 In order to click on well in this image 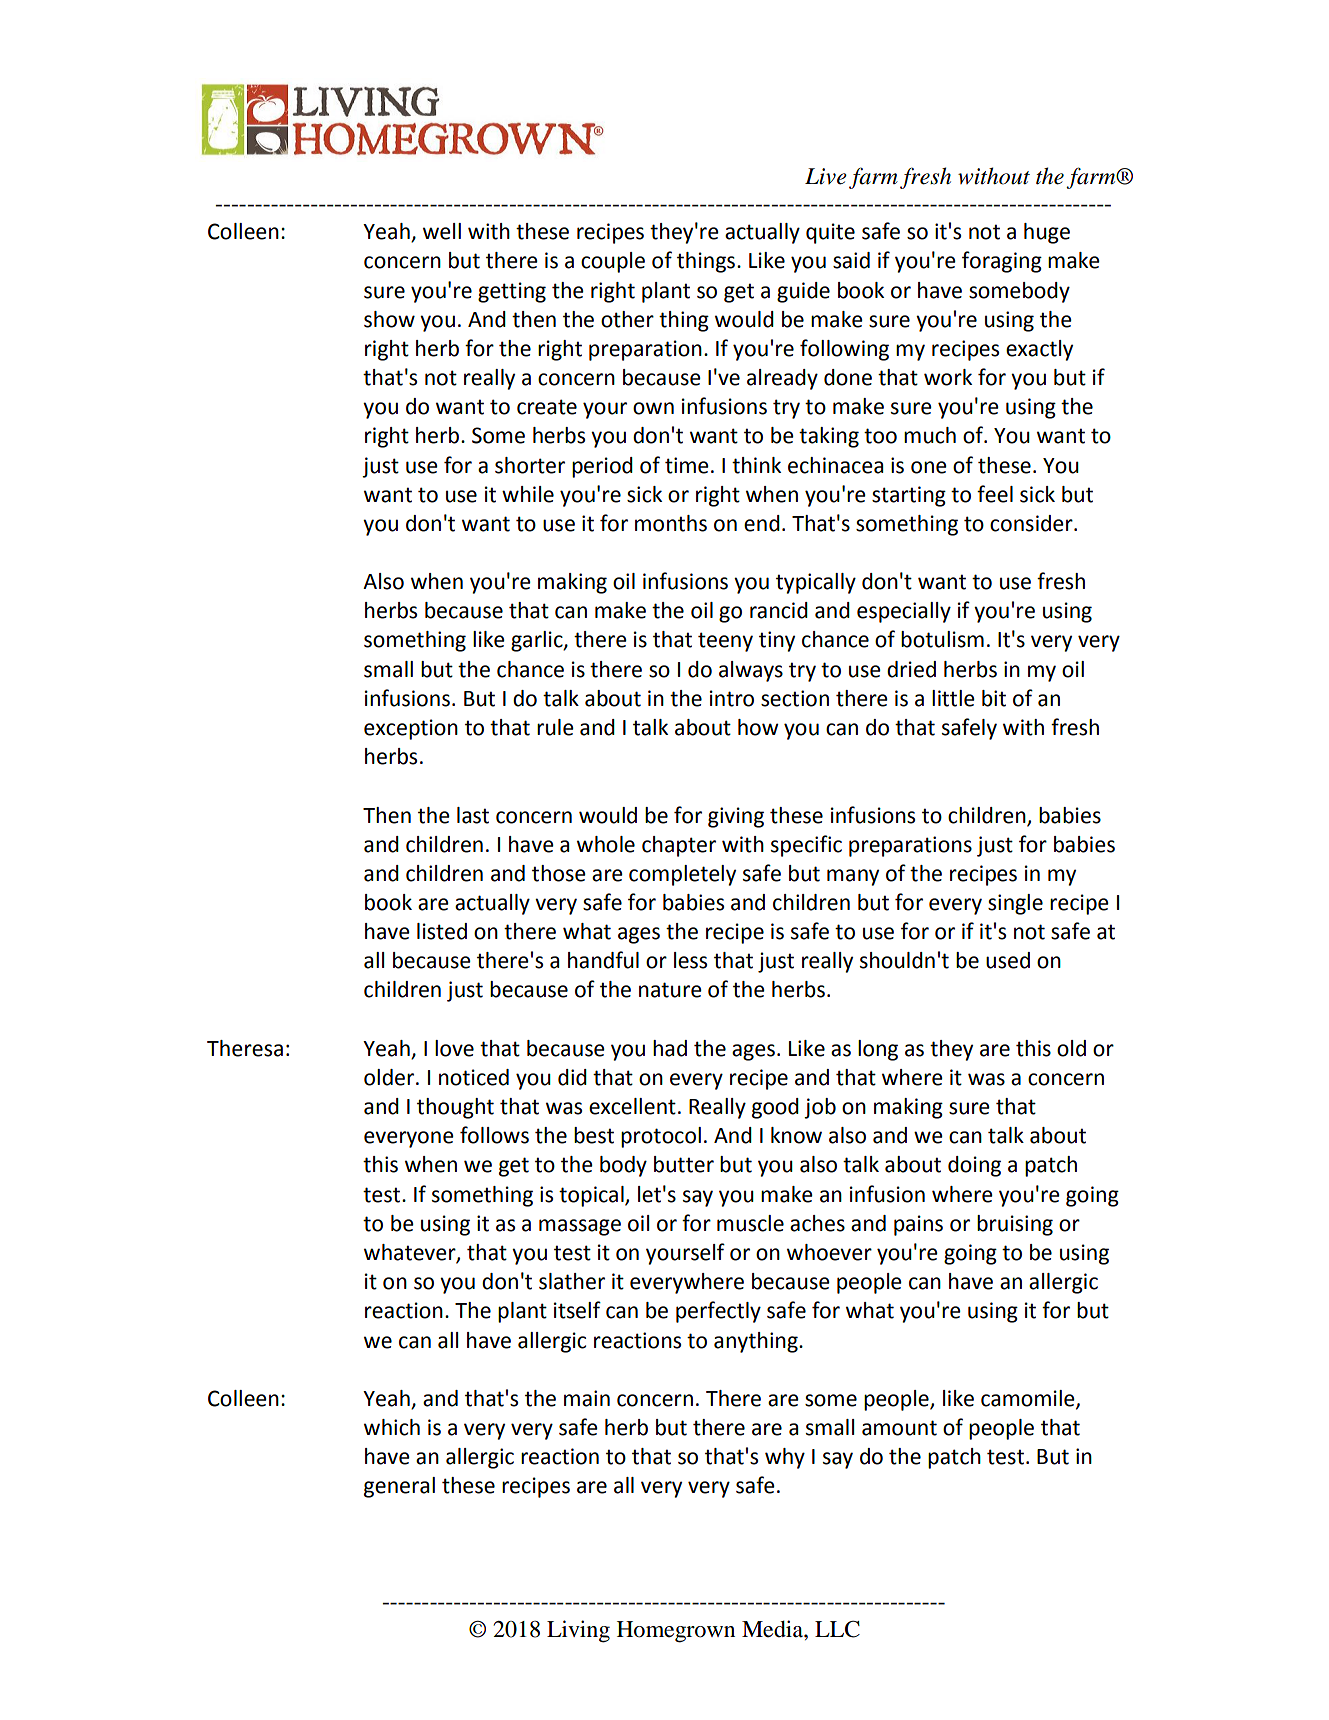, I will do `click(442, 231)`.
